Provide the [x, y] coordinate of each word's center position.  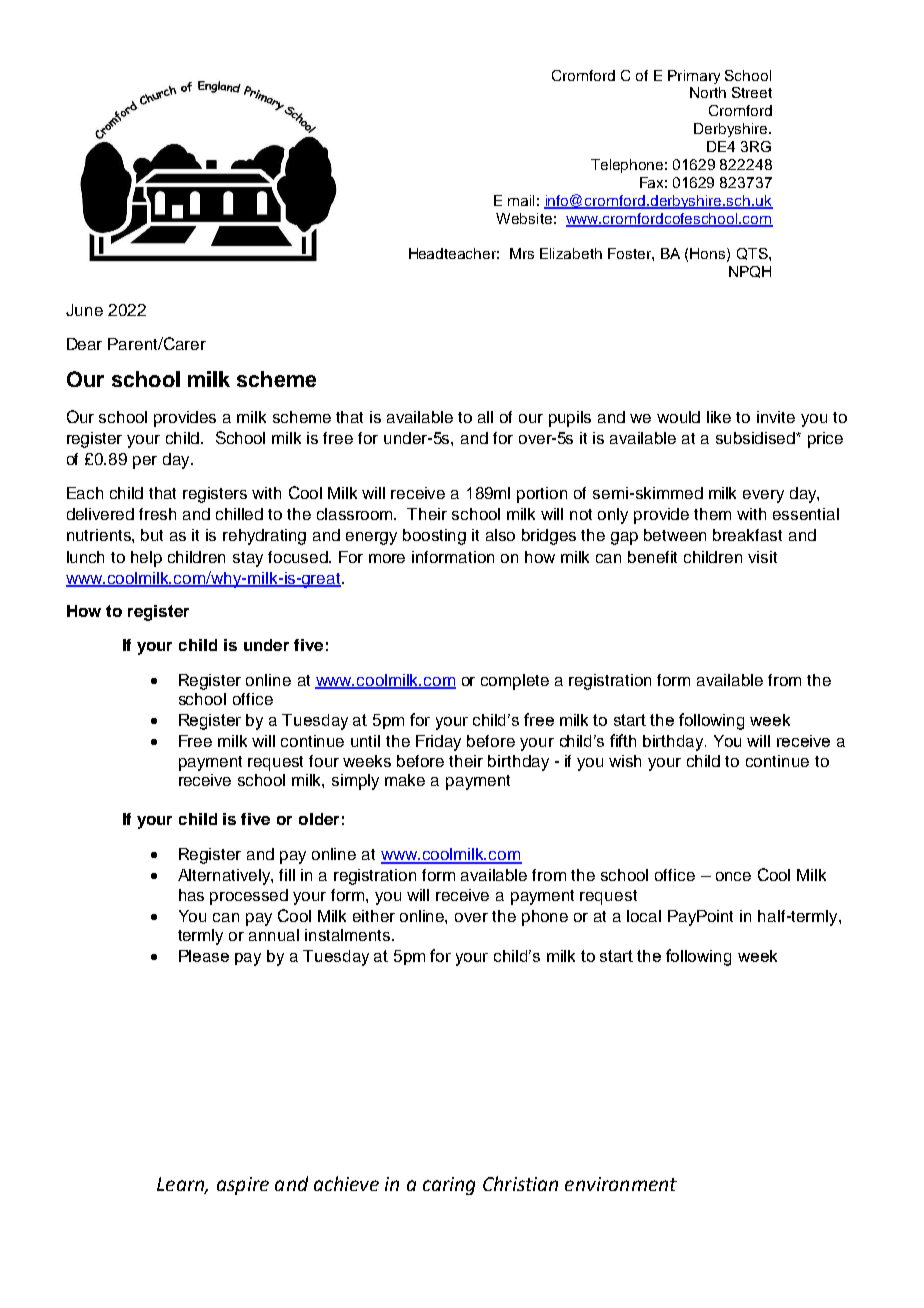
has [191, 895]
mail [521, 200]
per [145, 462]
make [405, 780]
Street [752, 92]
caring [449, 1186]
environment [621, 1184]
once [733, 876]
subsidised [757, 438]
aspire [243, 1186]
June [84, 310]
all [485, 417]
